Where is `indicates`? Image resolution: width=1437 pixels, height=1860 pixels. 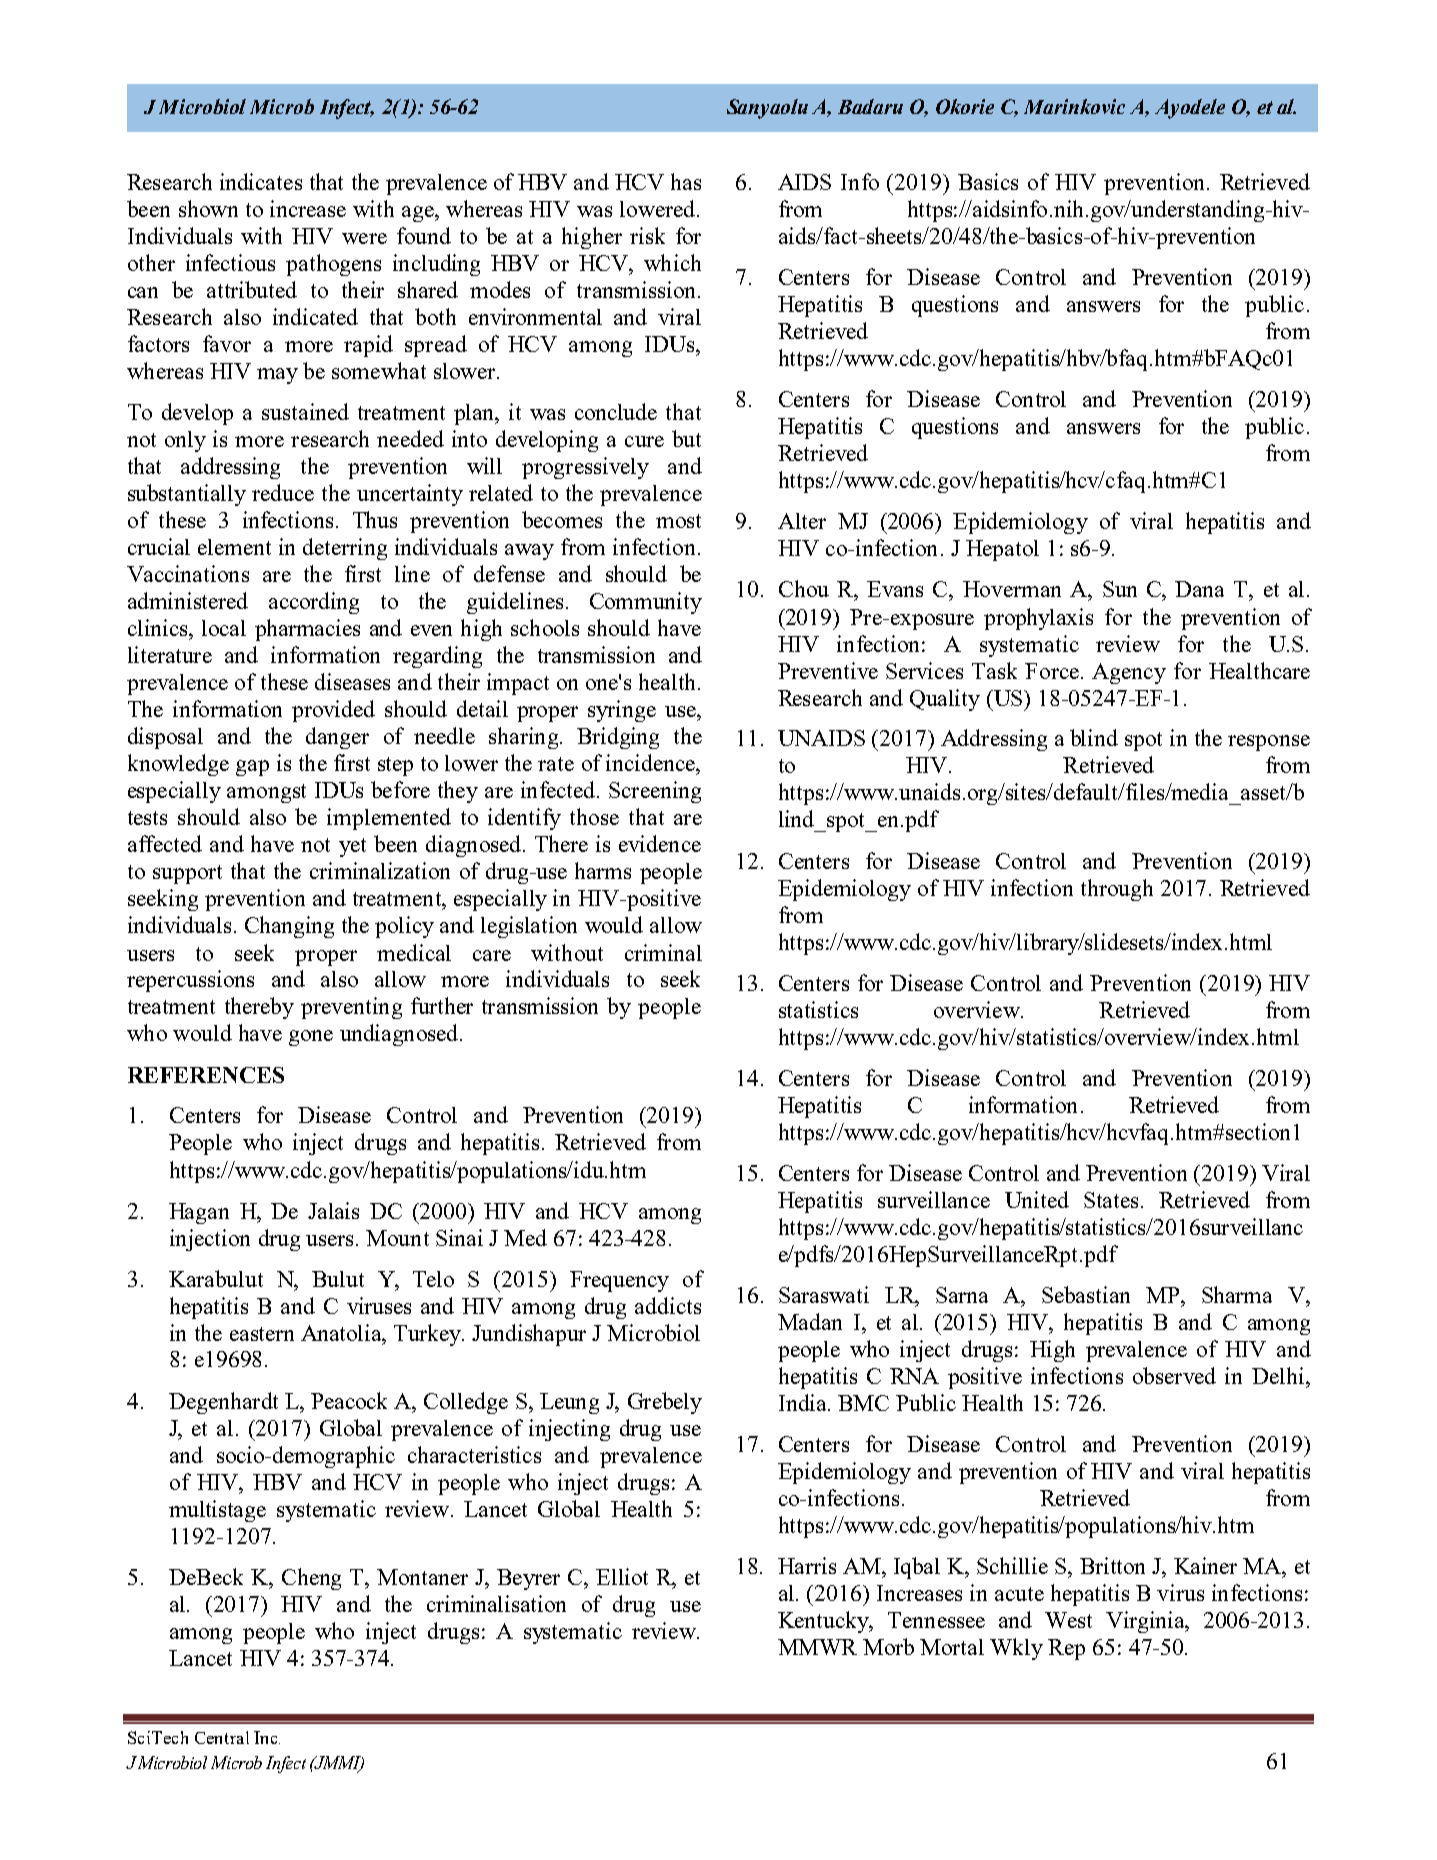
indicates is located at coordinates (261, 181).
